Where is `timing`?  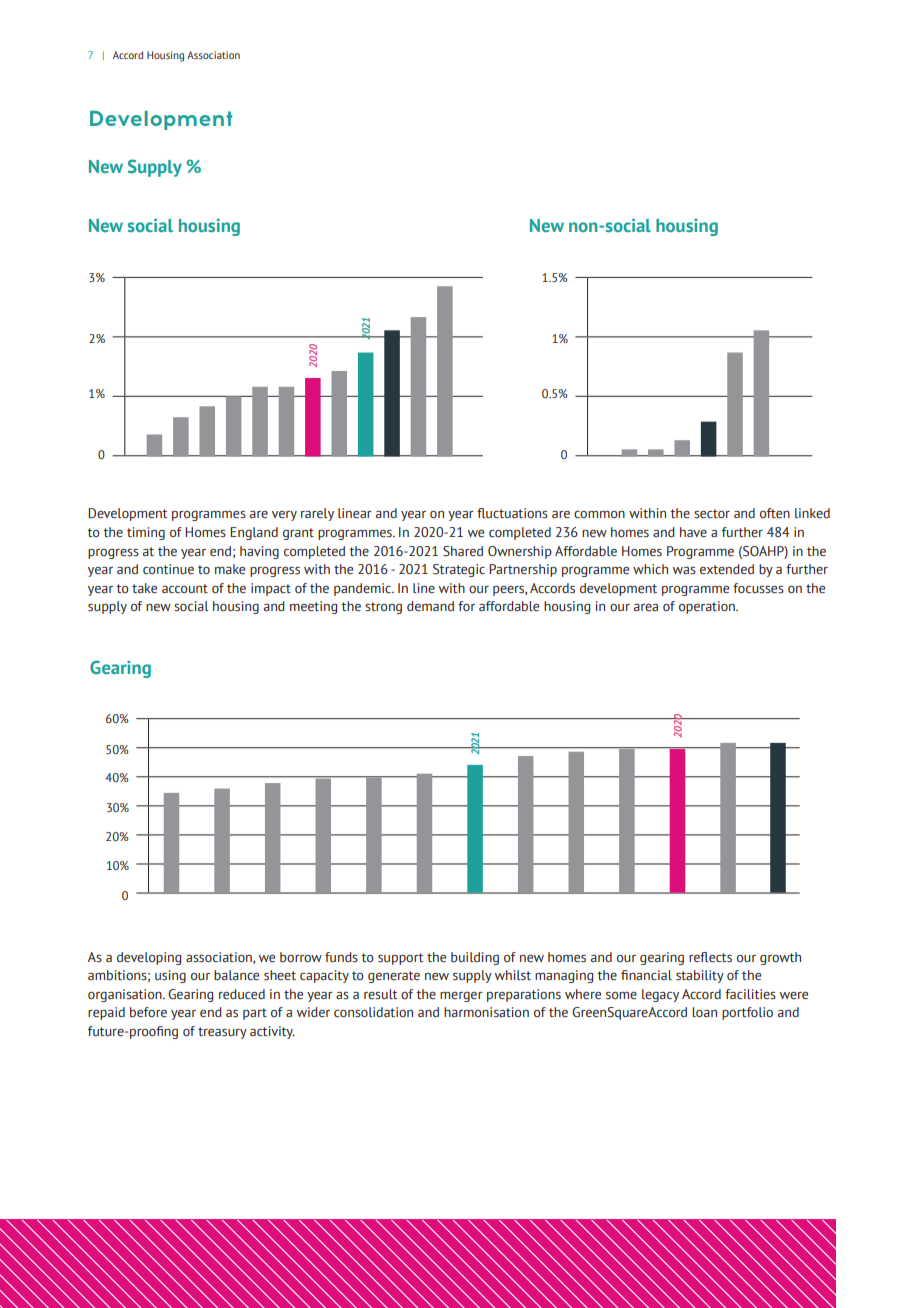
timing is located at coordinates (146, 533).
